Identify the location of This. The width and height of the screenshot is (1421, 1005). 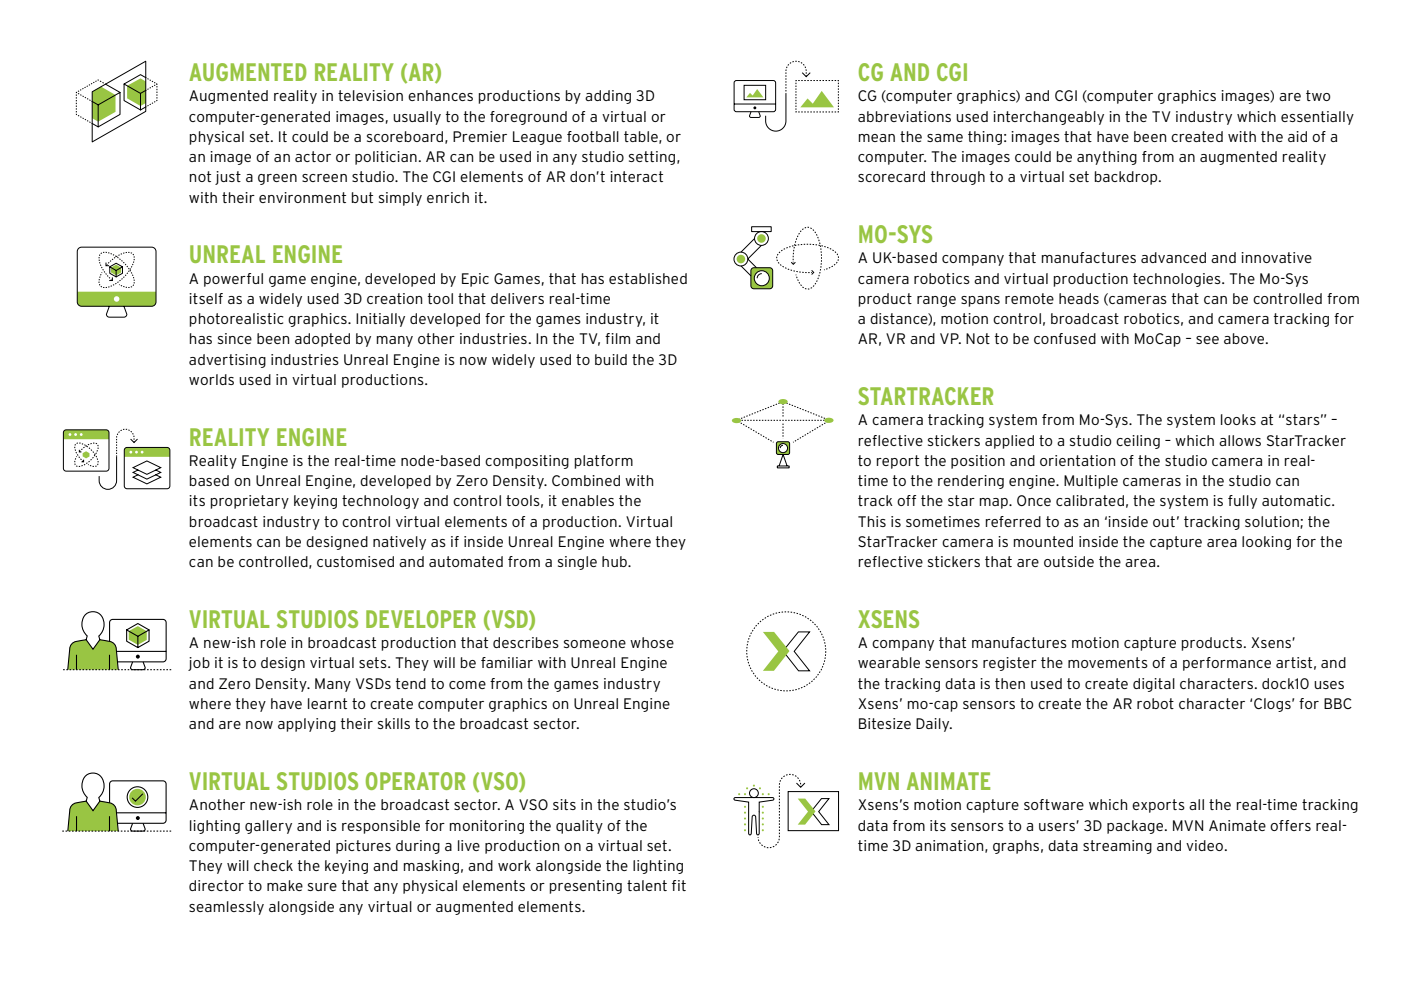
(872, 521).
